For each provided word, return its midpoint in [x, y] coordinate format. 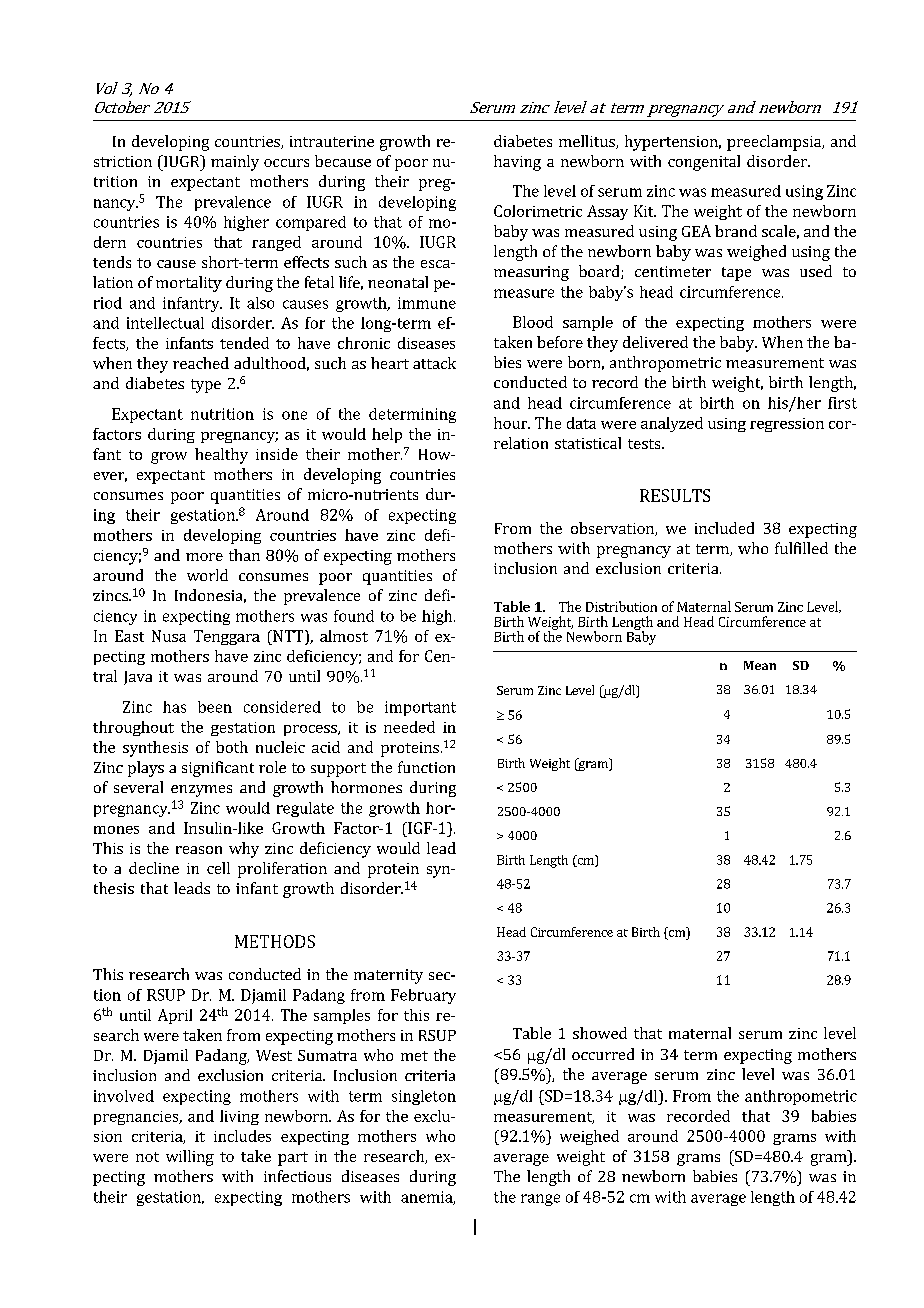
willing [190, 1158]
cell [218, 868]
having [517, 163]
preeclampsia [775, 143]
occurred [603, 1054]
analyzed [672, 424]
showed [600, 1033]
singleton [424, 1097]
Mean [760, 665]
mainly [235, 163]
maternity [388, 976]
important [420, 708]
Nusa [169, 636]
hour [512, 423]
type [206, 386]
